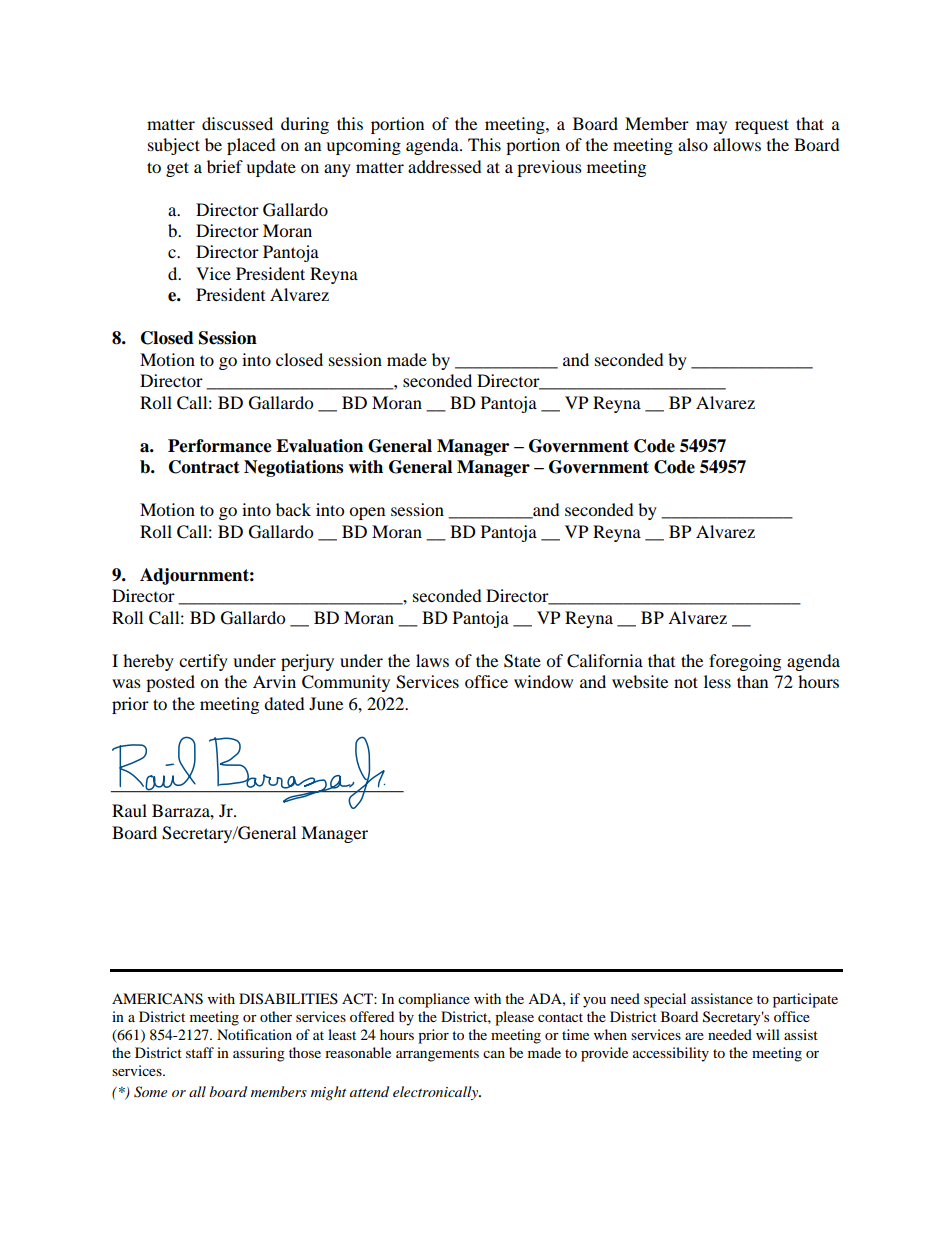 The width and height of the screenshot is (952, 1233). What do you see at coordinates (432, 660) in the screenshot?
I see `laws` at bounding box center [432, 660].
